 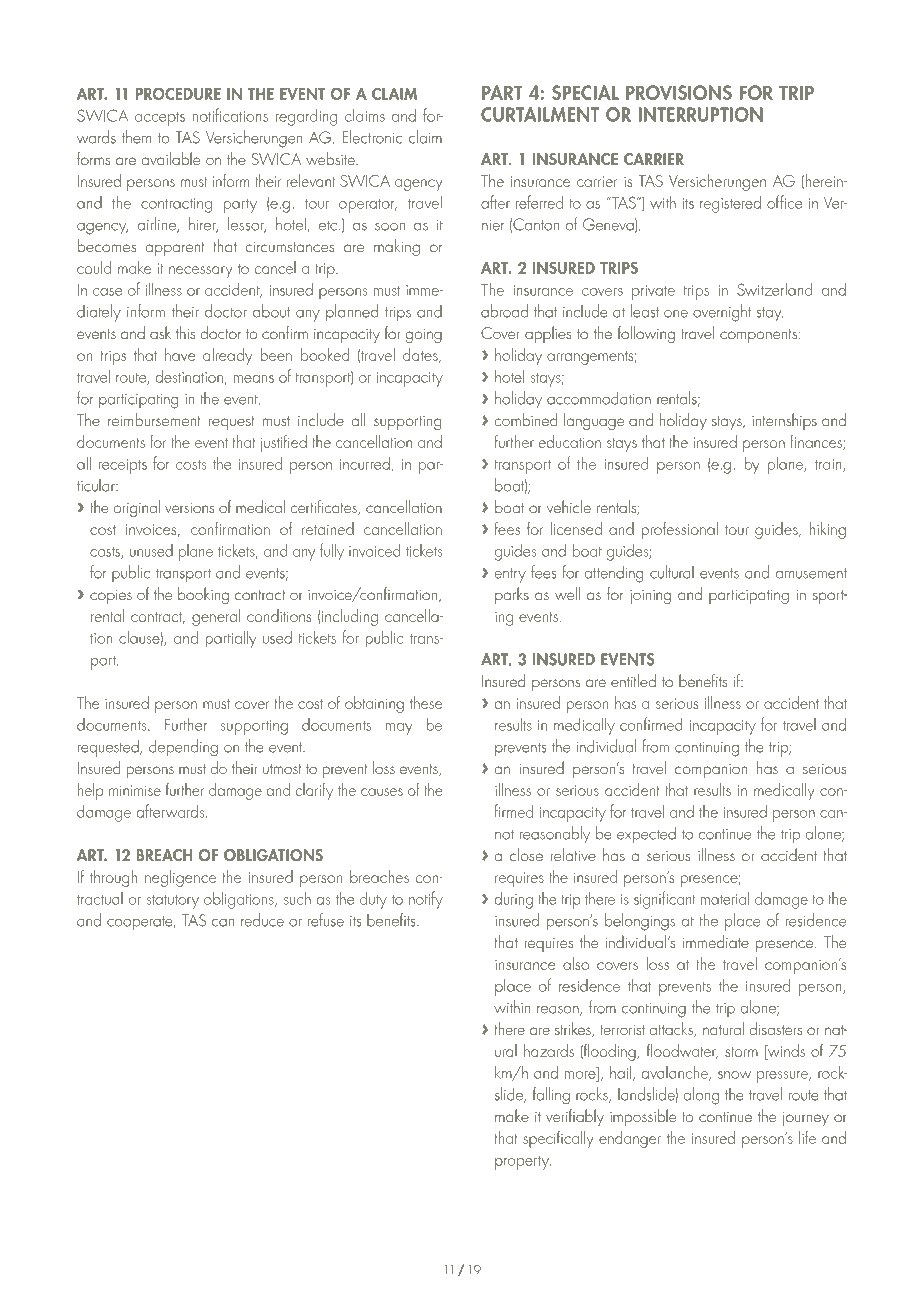 What do you see at coordinates (180, 878) in the screenshot?
I see `negligence` at bounding box center [180, 878].
